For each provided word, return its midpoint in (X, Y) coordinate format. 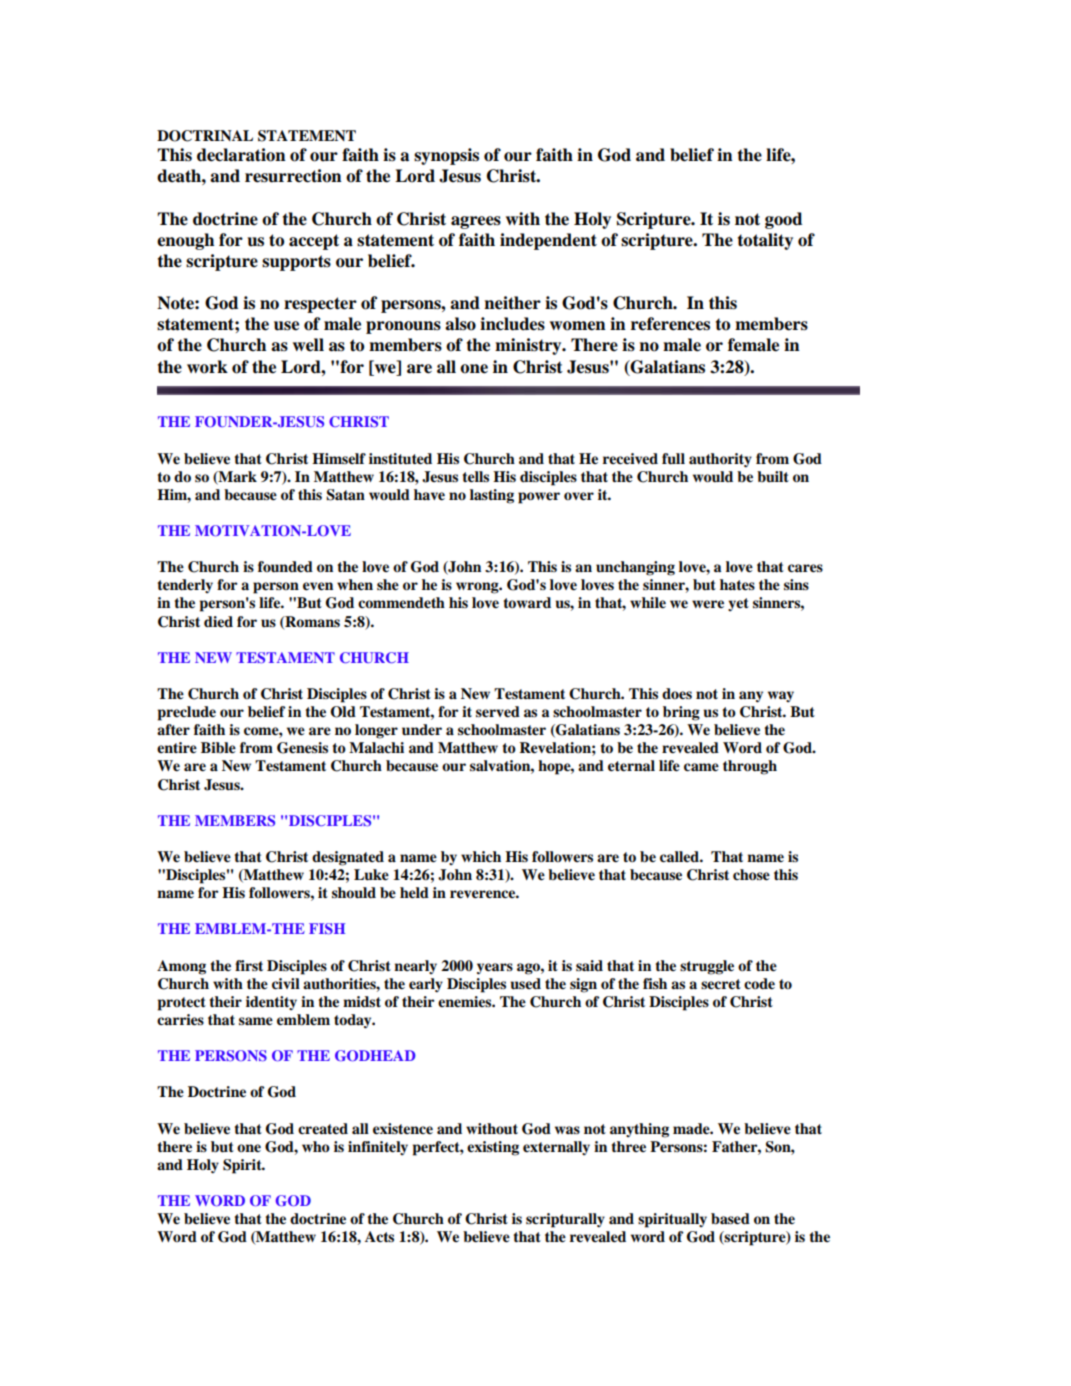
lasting (492, 496)
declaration (241, 155)
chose (751, 875)
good (783, 220)
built (773, 476)
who (316, 1147)
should (354, 893)
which (481, 856)
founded (285, 567)
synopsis (446, 156)
